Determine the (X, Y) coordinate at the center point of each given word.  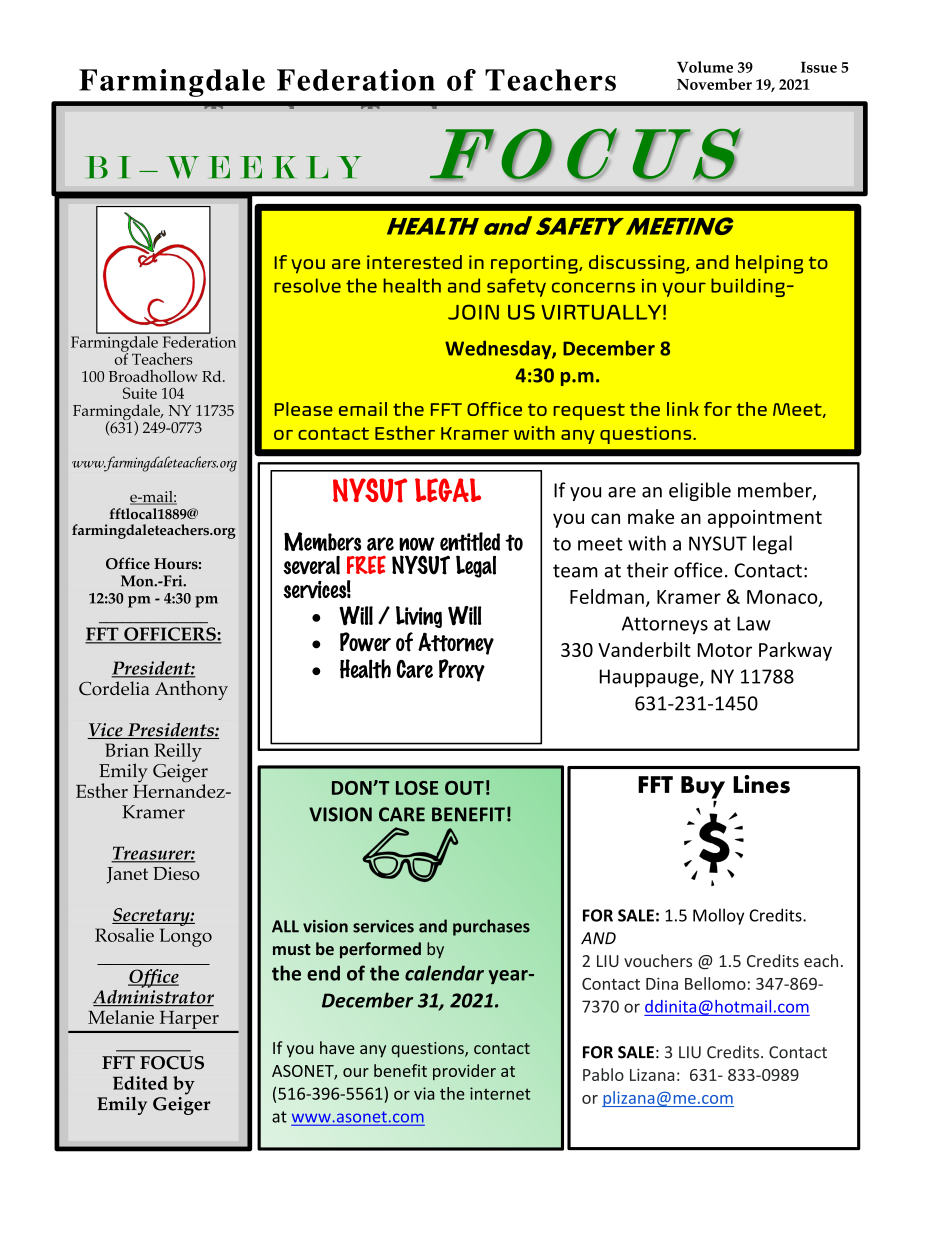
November (714, 84)
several (311, 565)
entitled (470, 541)
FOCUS (172, 1063)
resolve (307, 285)
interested (414, 262)
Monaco (783, 598)
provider (464, 1072)
